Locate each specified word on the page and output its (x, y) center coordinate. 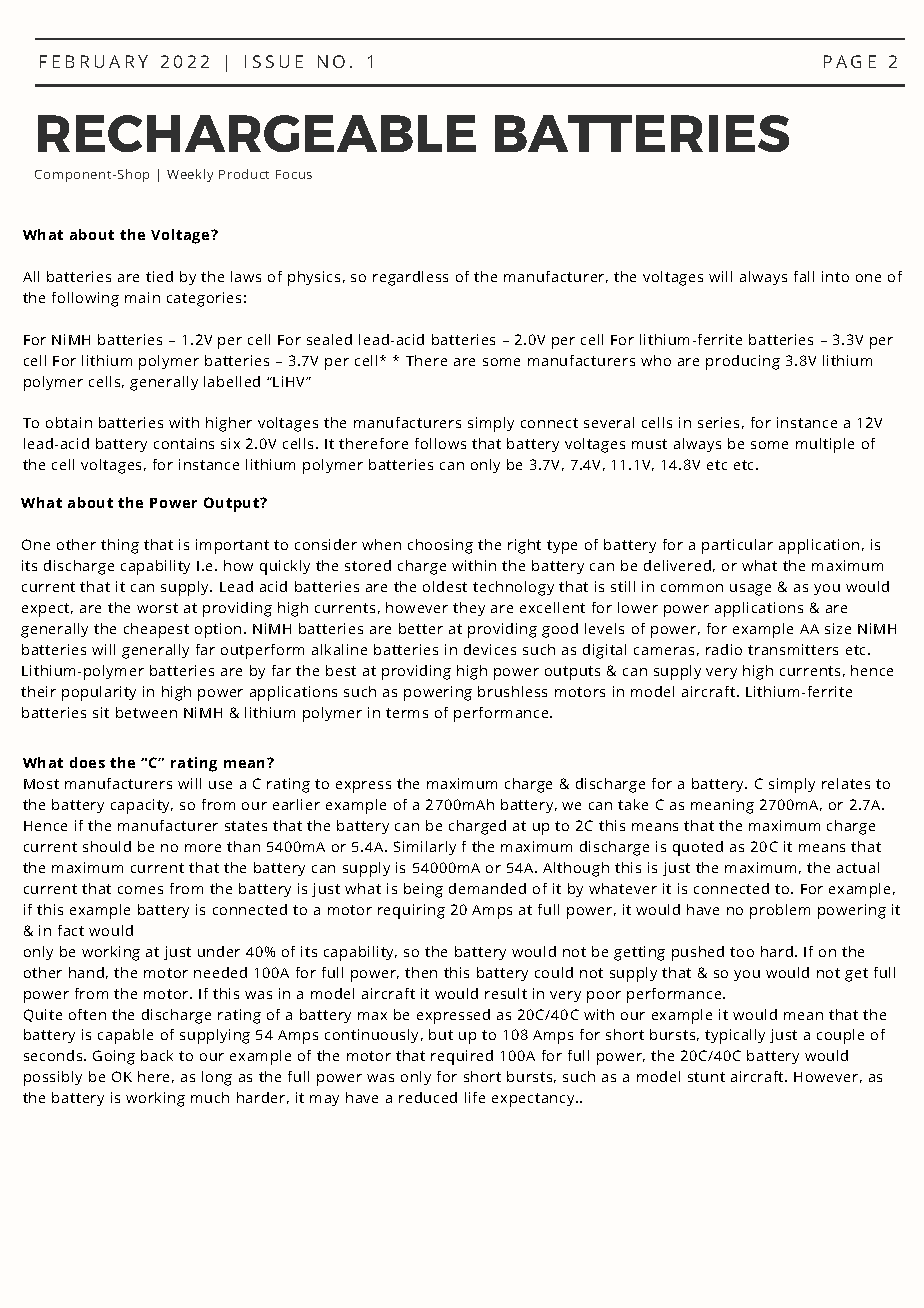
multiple (825, 445)
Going (114, 1057)
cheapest (156, 630)
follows (440, 443)
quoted (698, 848)
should (107, 846)
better (421, 628)
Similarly (425, 848)
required (462, 1057)
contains (184, 443)
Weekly (190, 175)
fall (804, 276)
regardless (410, 278)
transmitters (793, 649)
